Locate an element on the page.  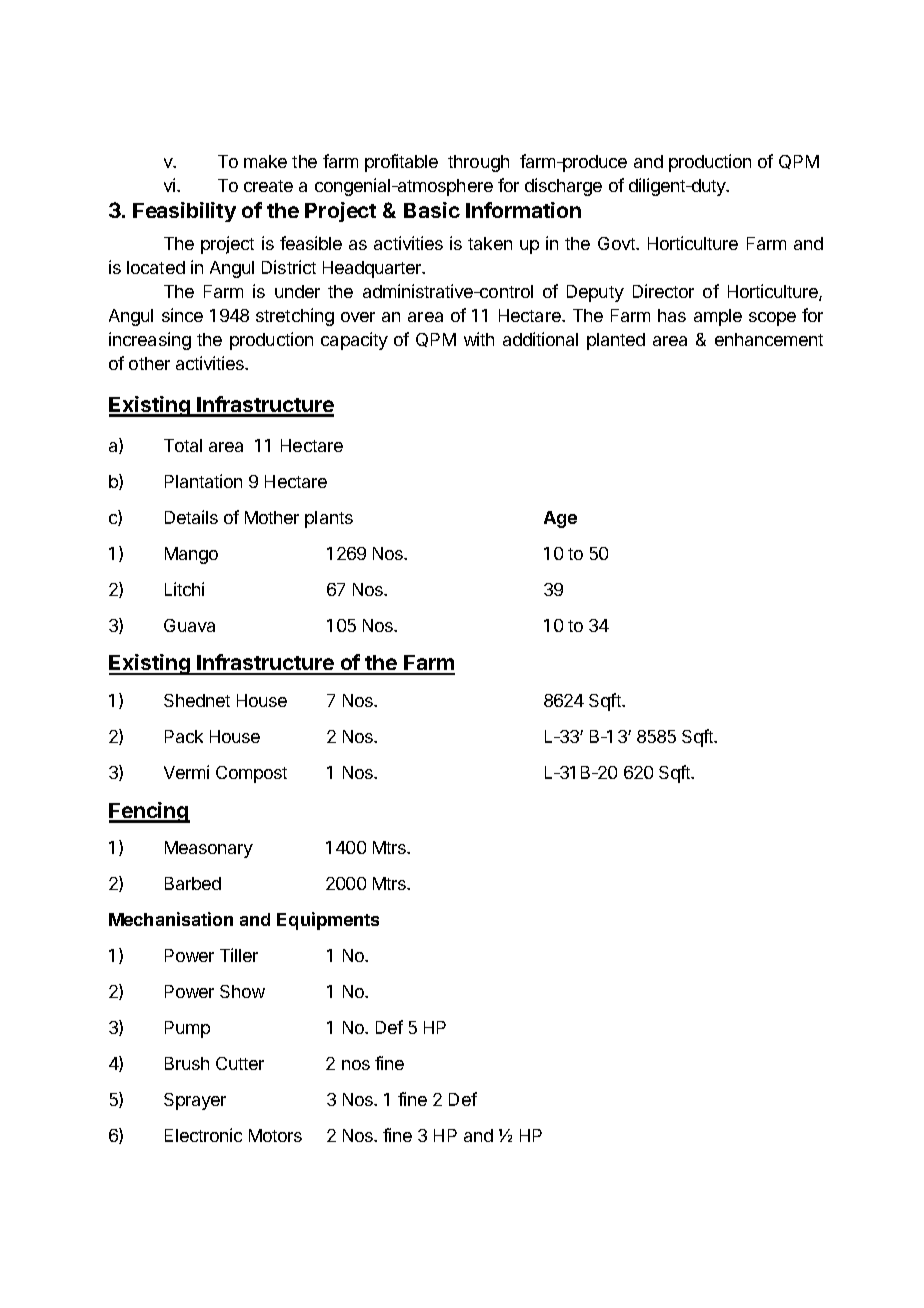
Tiller is located at coordinates (239, 955).
